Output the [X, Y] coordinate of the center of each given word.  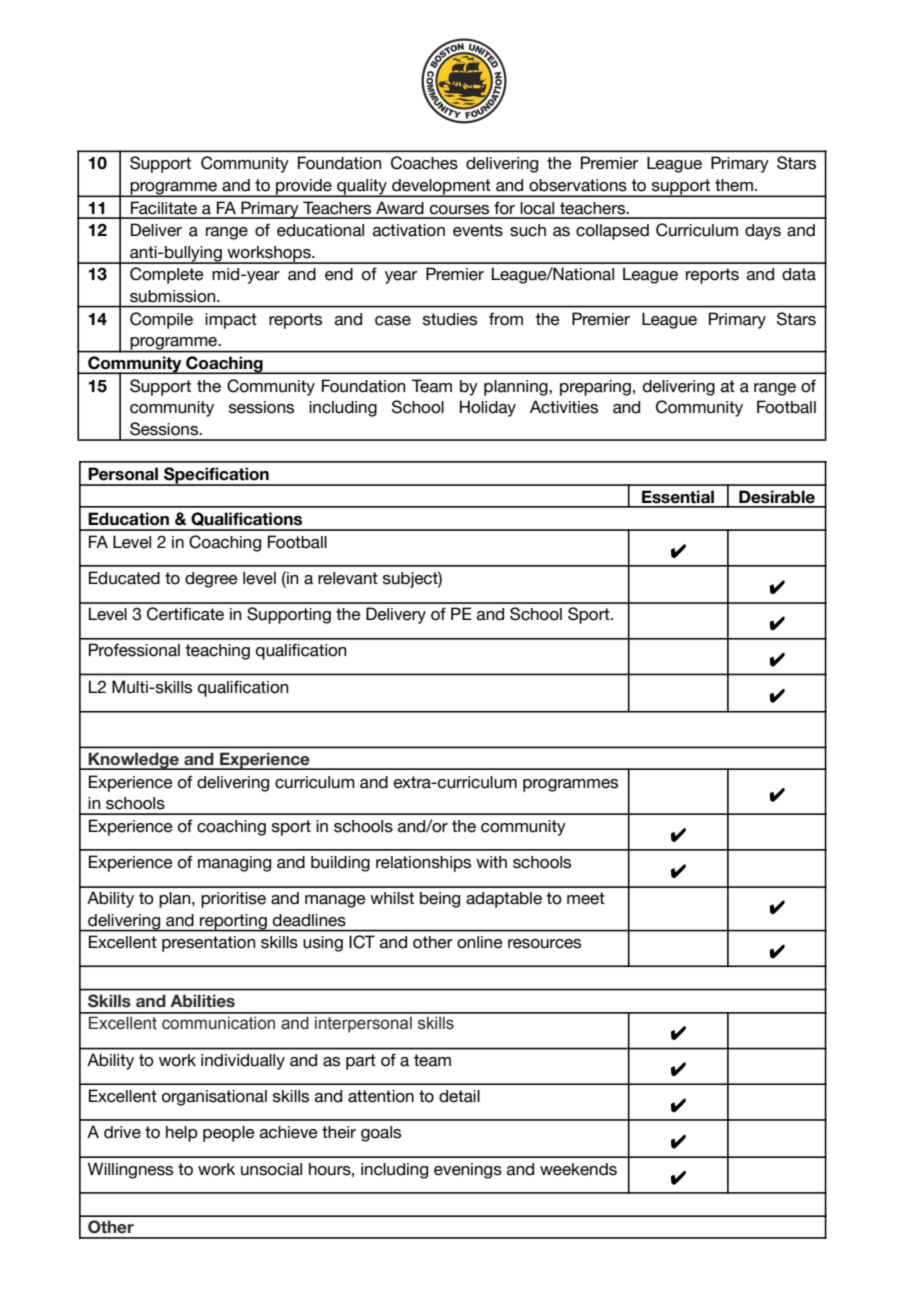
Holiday [488, 408]
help [182, 1134]
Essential [678, 497]
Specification [216, 476]
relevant [348, 578]
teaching [217, 652]
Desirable [777, 497]
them [734, 185]
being [440, 900]
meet [586, 898]
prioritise [233, 900]
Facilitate [164, 208]
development [441, 188]
